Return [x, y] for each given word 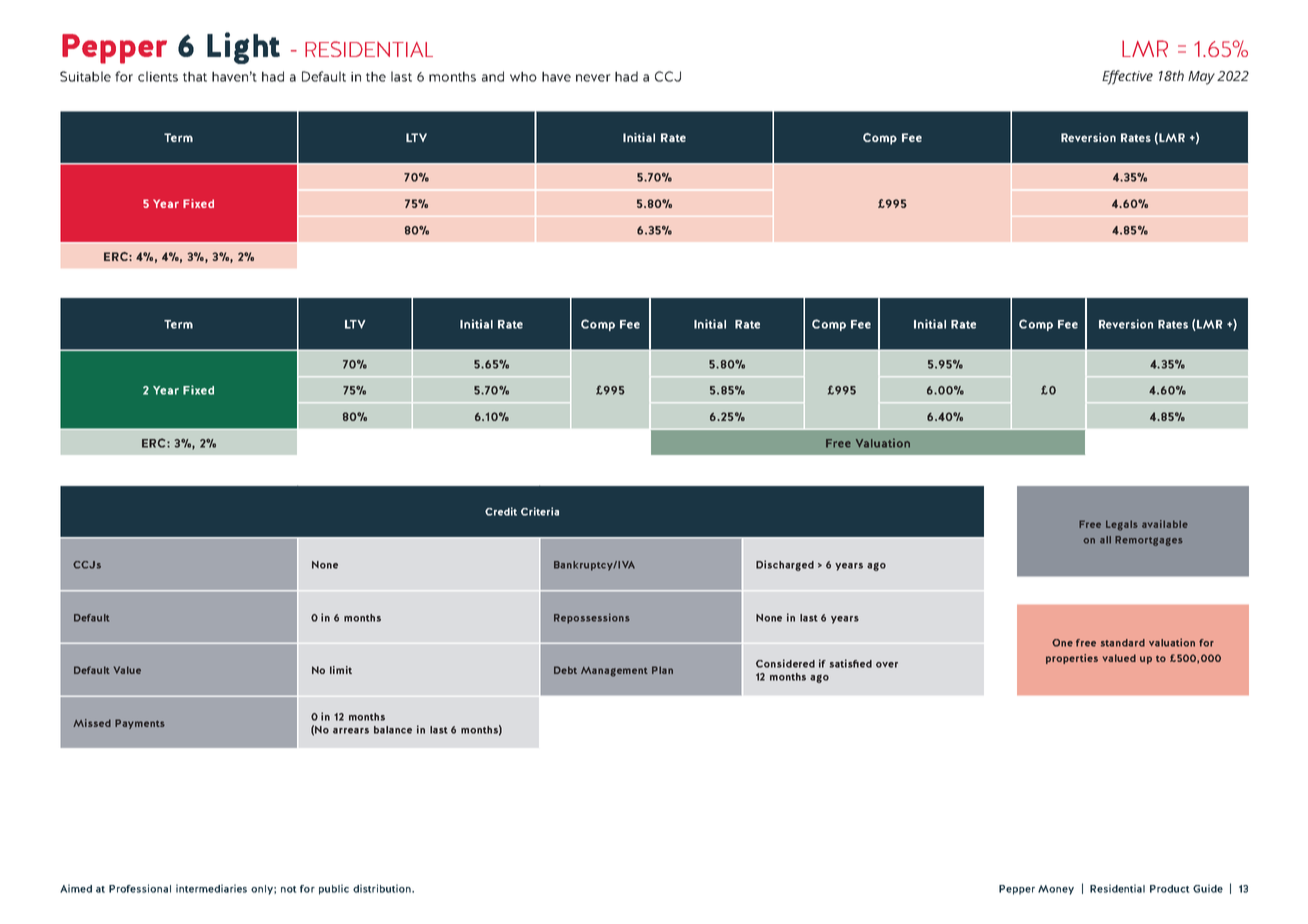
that [195, 76]
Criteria [540, 511]
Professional [140, 888]
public [334, 889]
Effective [1127, 77]
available [1165, 524]
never [593, 78]
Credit [501, 511]
